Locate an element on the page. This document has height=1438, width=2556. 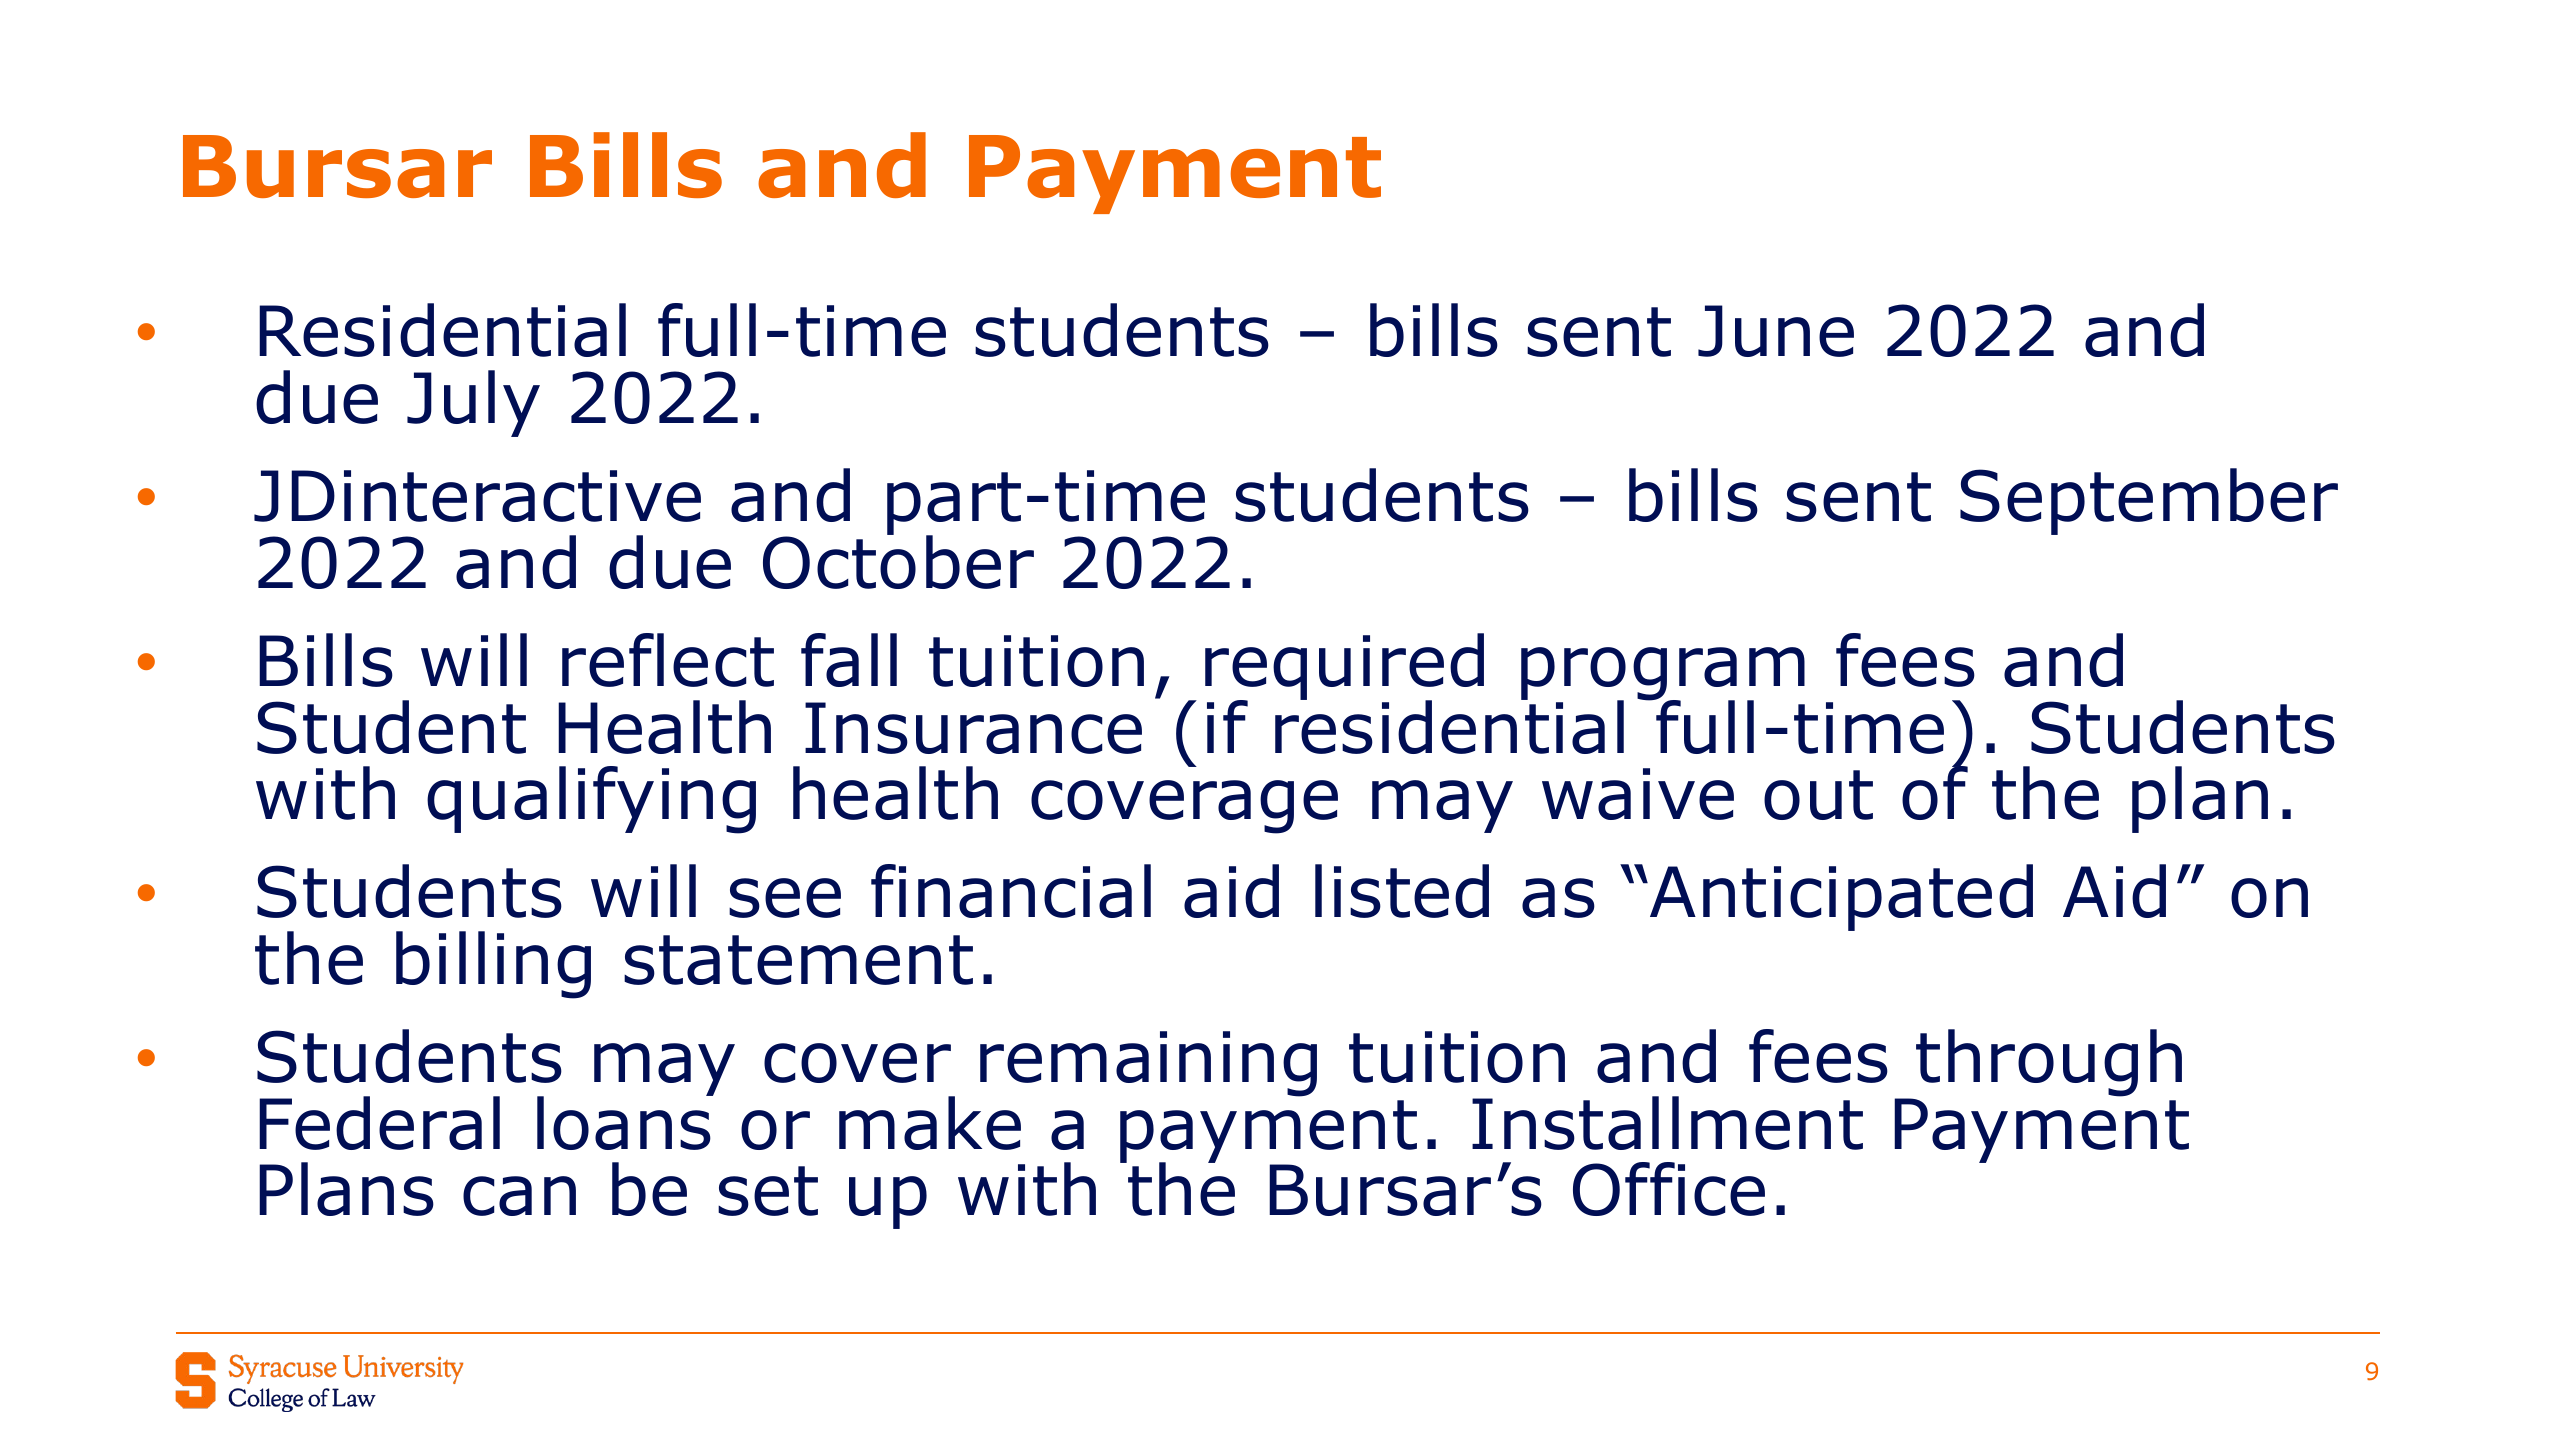
October is located at coordinates (898, 561).
